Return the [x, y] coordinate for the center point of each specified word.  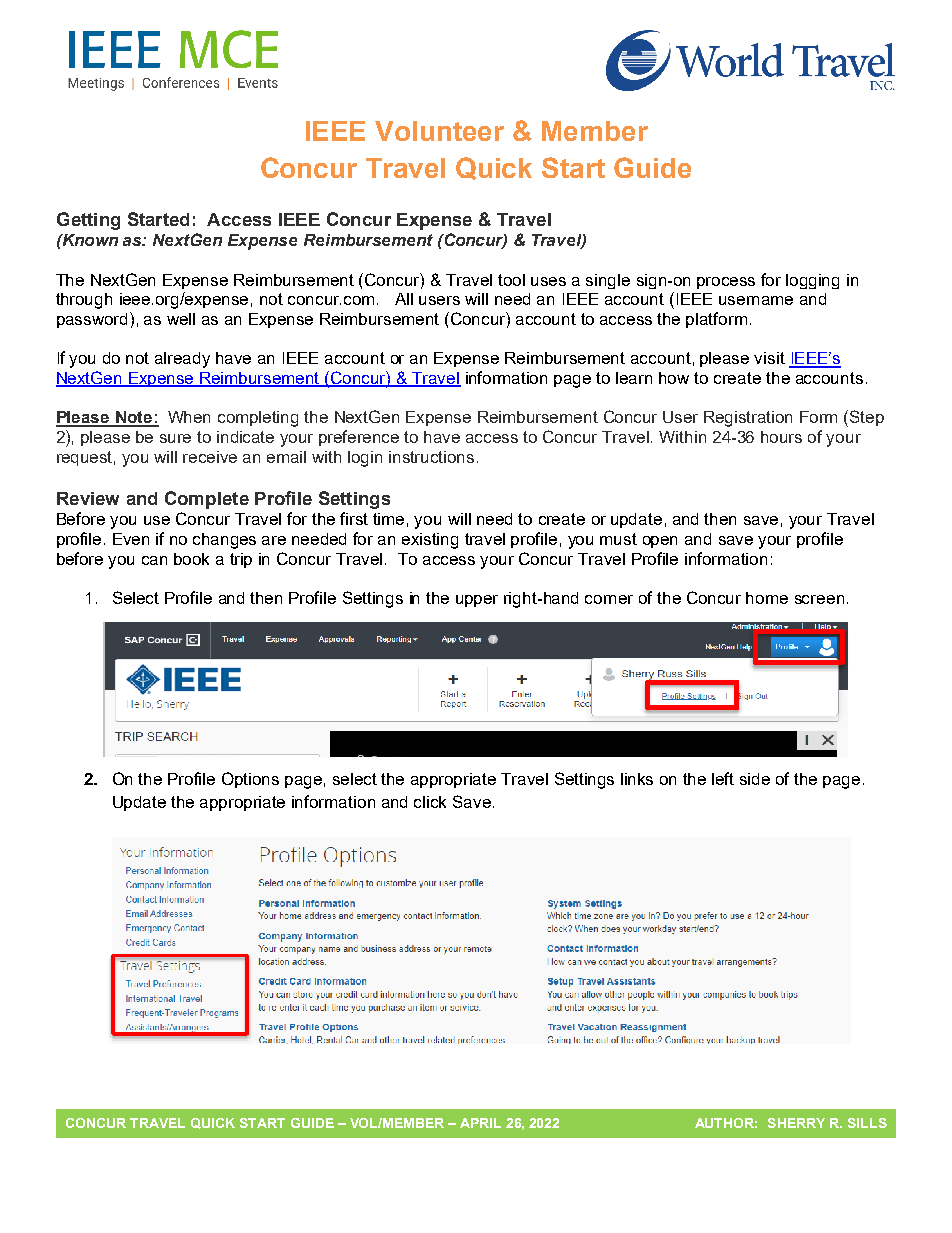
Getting [88, 221]
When [189, 417]
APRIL [480, 1123]
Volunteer [439, 131]
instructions [431, 457]
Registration [748, 419]
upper [477, 601]
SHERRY [796, 1123]
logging [812, 281]
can [154, 560]
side [755, 779]
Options [250, 780]
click [430, 802]
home [767, 598]
